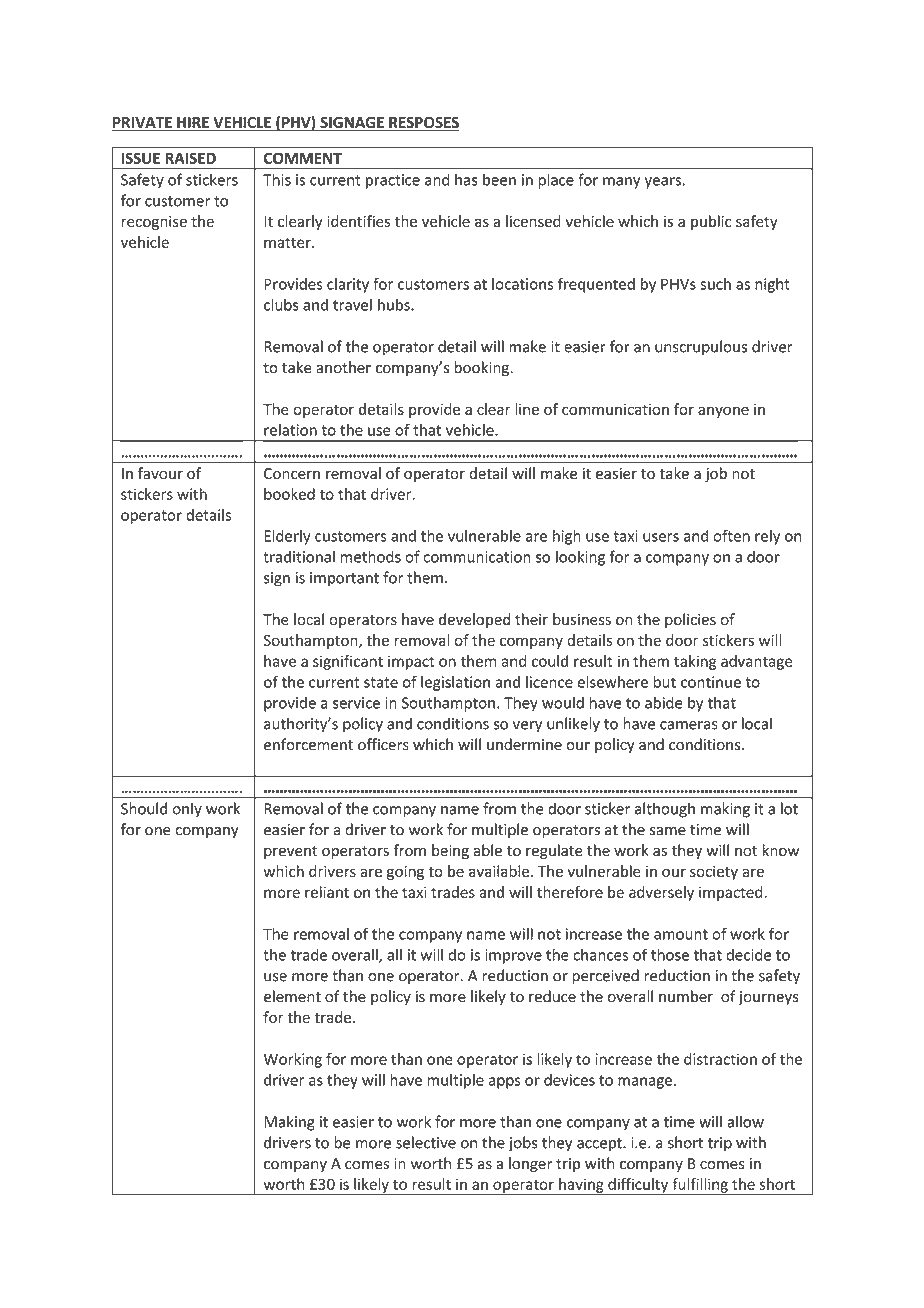 This screenshot has width=924, height=1308. I want to click on has, so click(466, 179).
